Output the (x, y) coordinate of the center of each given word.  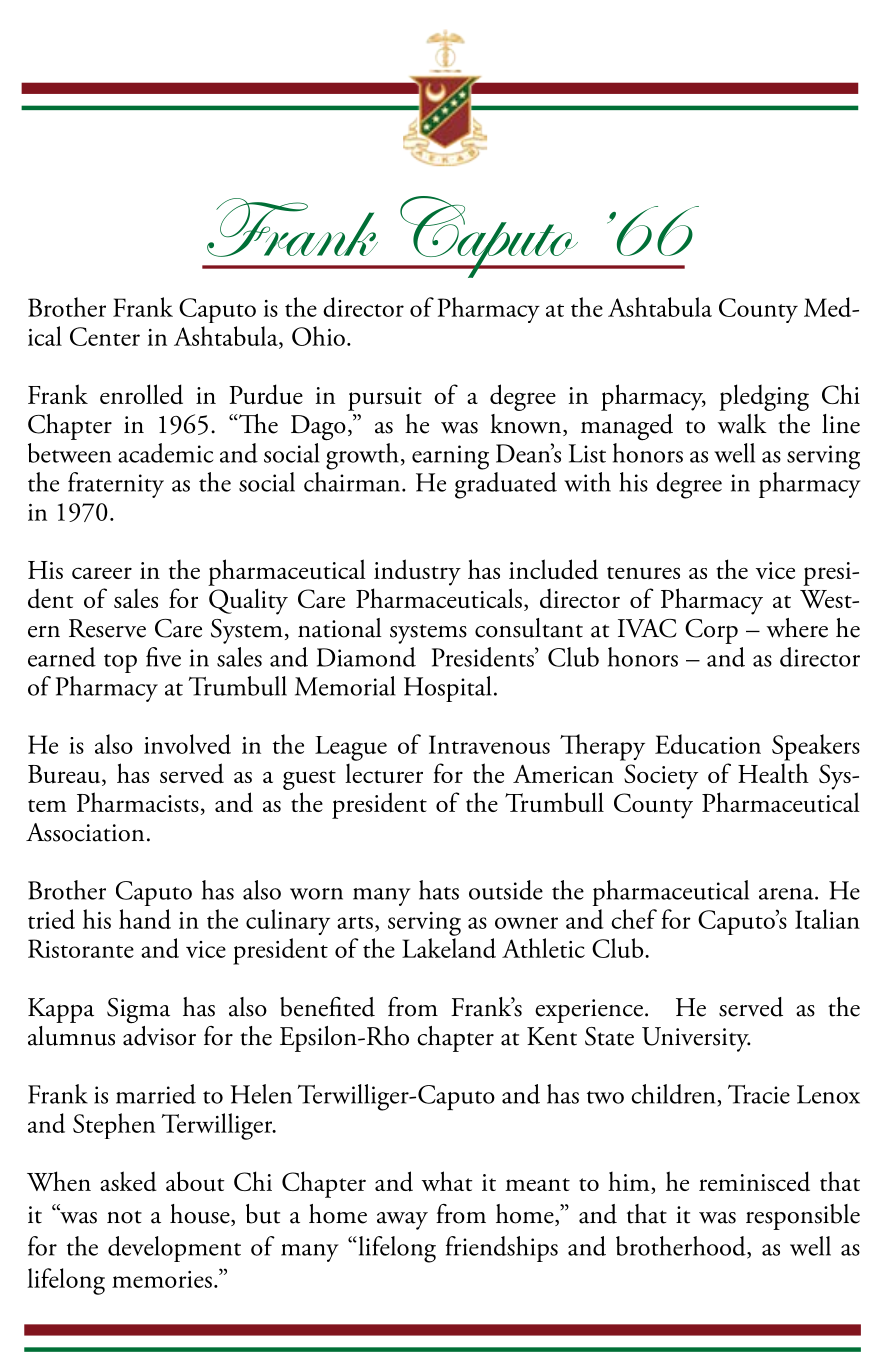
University (696, 1039)
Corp (711, 631)
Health (773, 773)
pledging (764, 397)
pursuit (385, 399)
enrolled (141, 394)
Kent (552, 1036)
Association (85, 832)
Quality (248, 601)
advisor (159, 1036)
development (174, 1249)
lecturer (384, 773)
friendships (502, 1249)
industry (417, 572)
